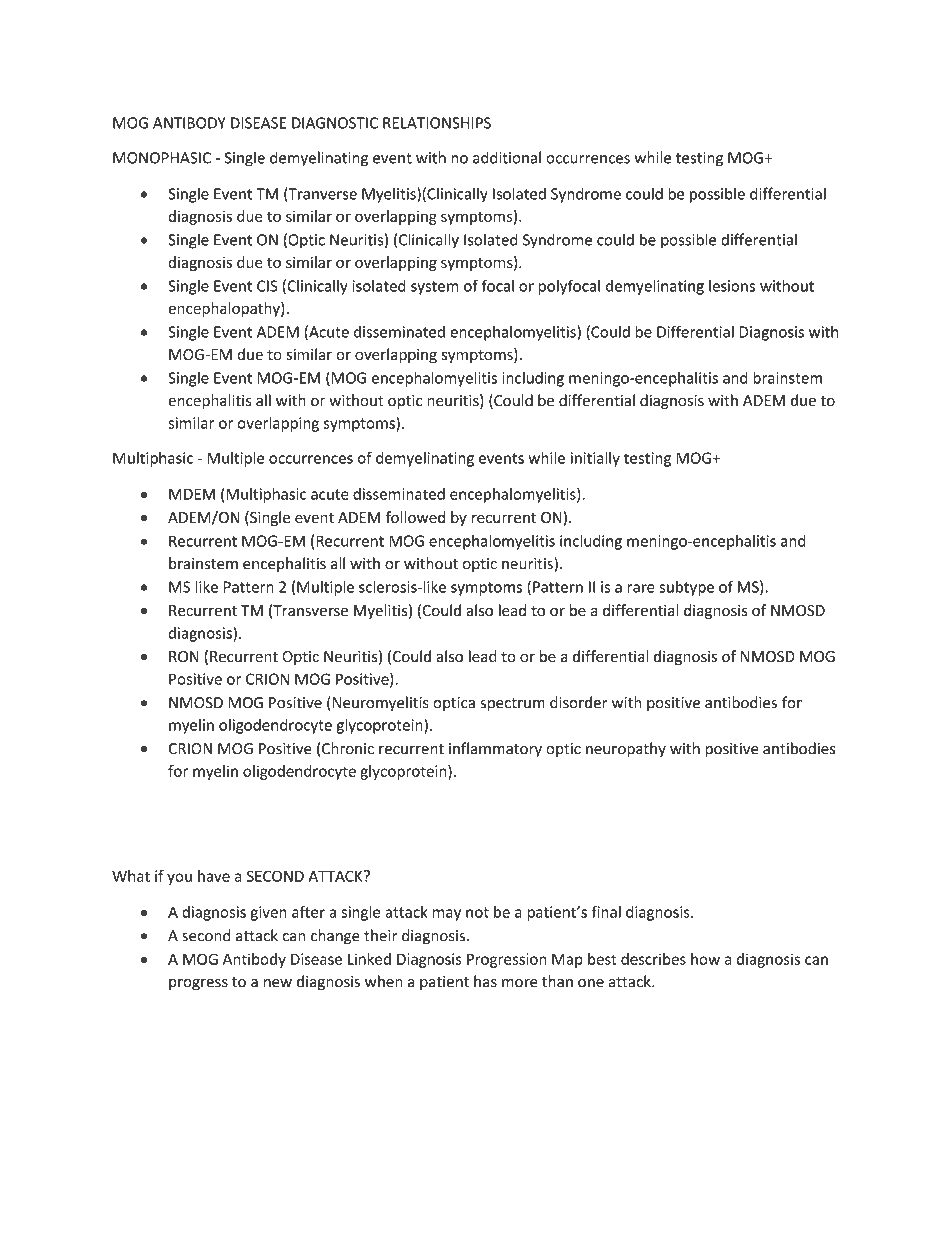 This document has width=952, height=1233. What do you see at coordinates (278, 983) in the document?
I see `new` at bounding box center [278, 983].
